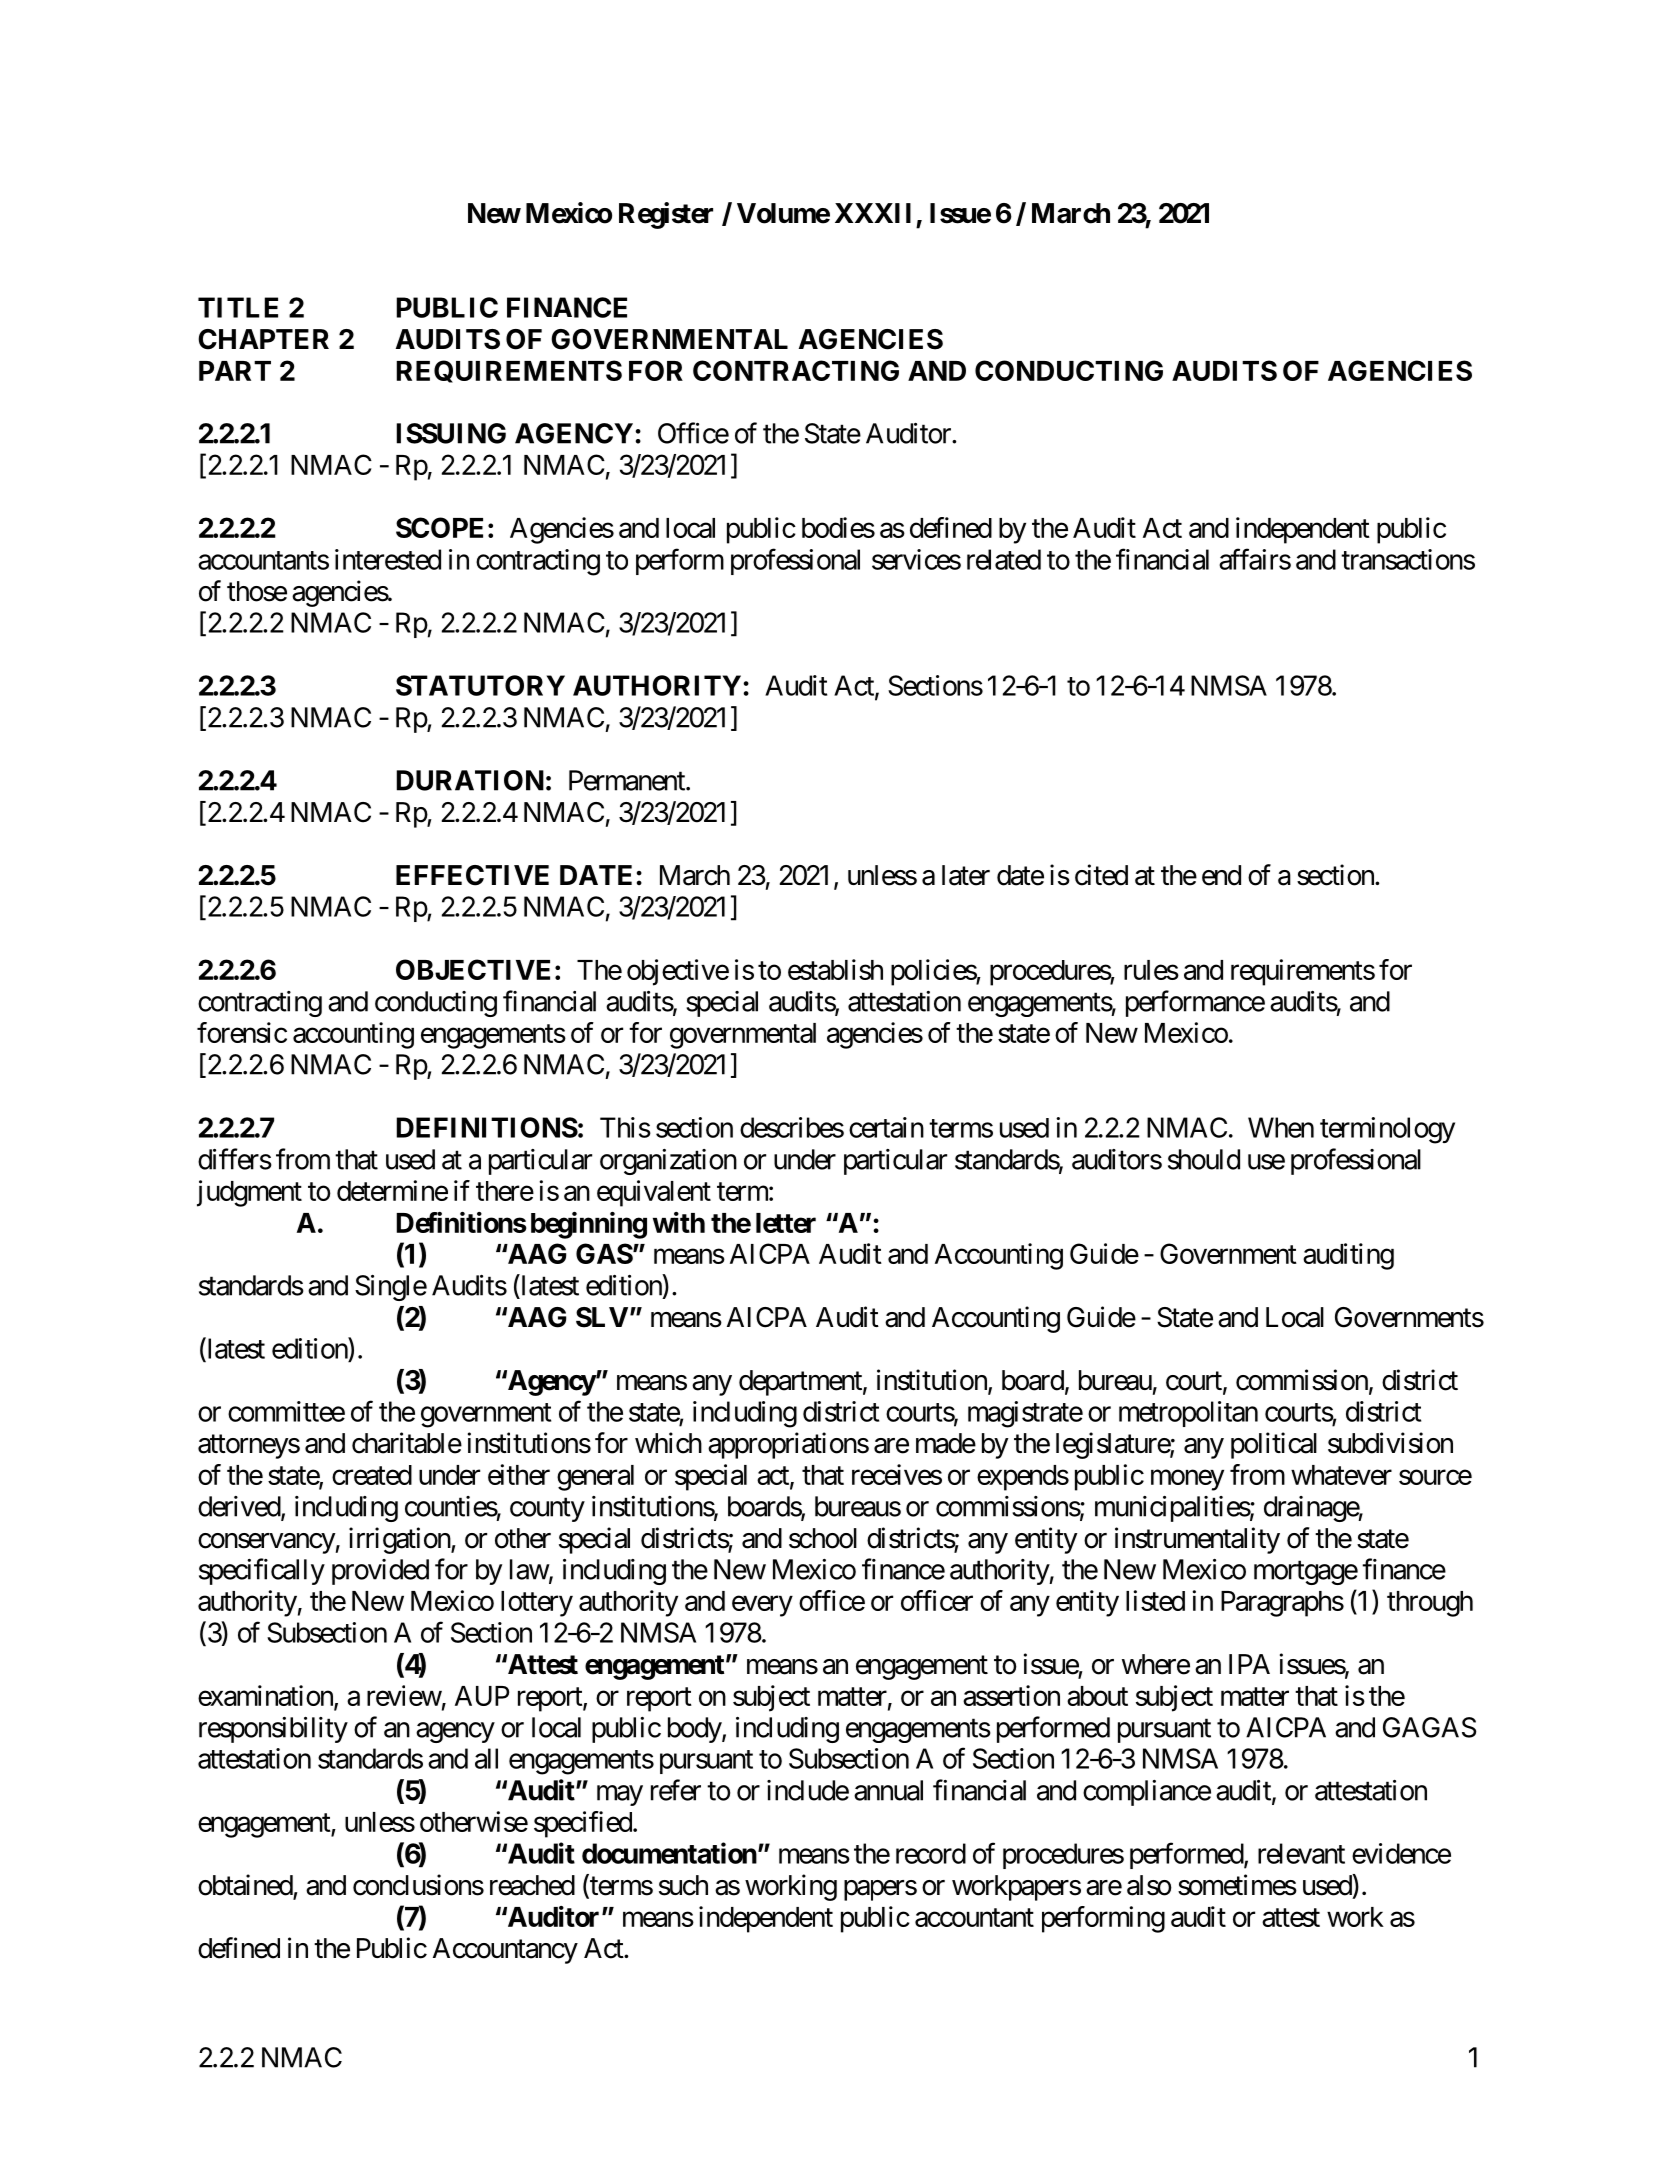 The height and width of the page is (2173, 1679). Describe the element at coordinates (786, 1223) in the page. I see `letter` at that location.
